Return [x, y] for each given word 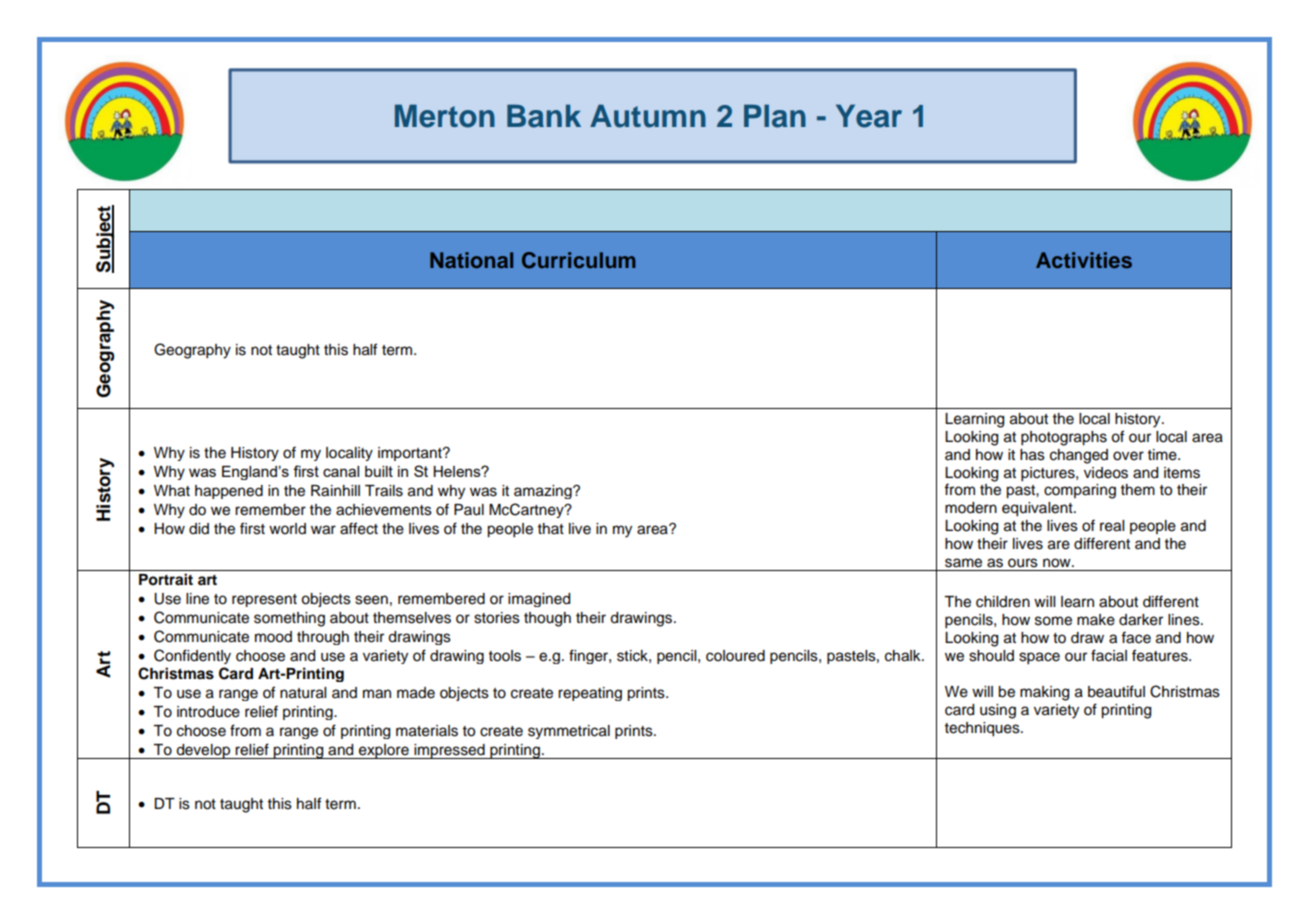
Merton [445, 116]
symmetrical [569, 732]
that [551, 528]
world [287, 529]
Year [869, 116]
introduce [208, 712]
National [471, 260]
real [1112, 526]
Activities [1084, 260]
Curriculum [578, 260]
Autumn [648, 116]
